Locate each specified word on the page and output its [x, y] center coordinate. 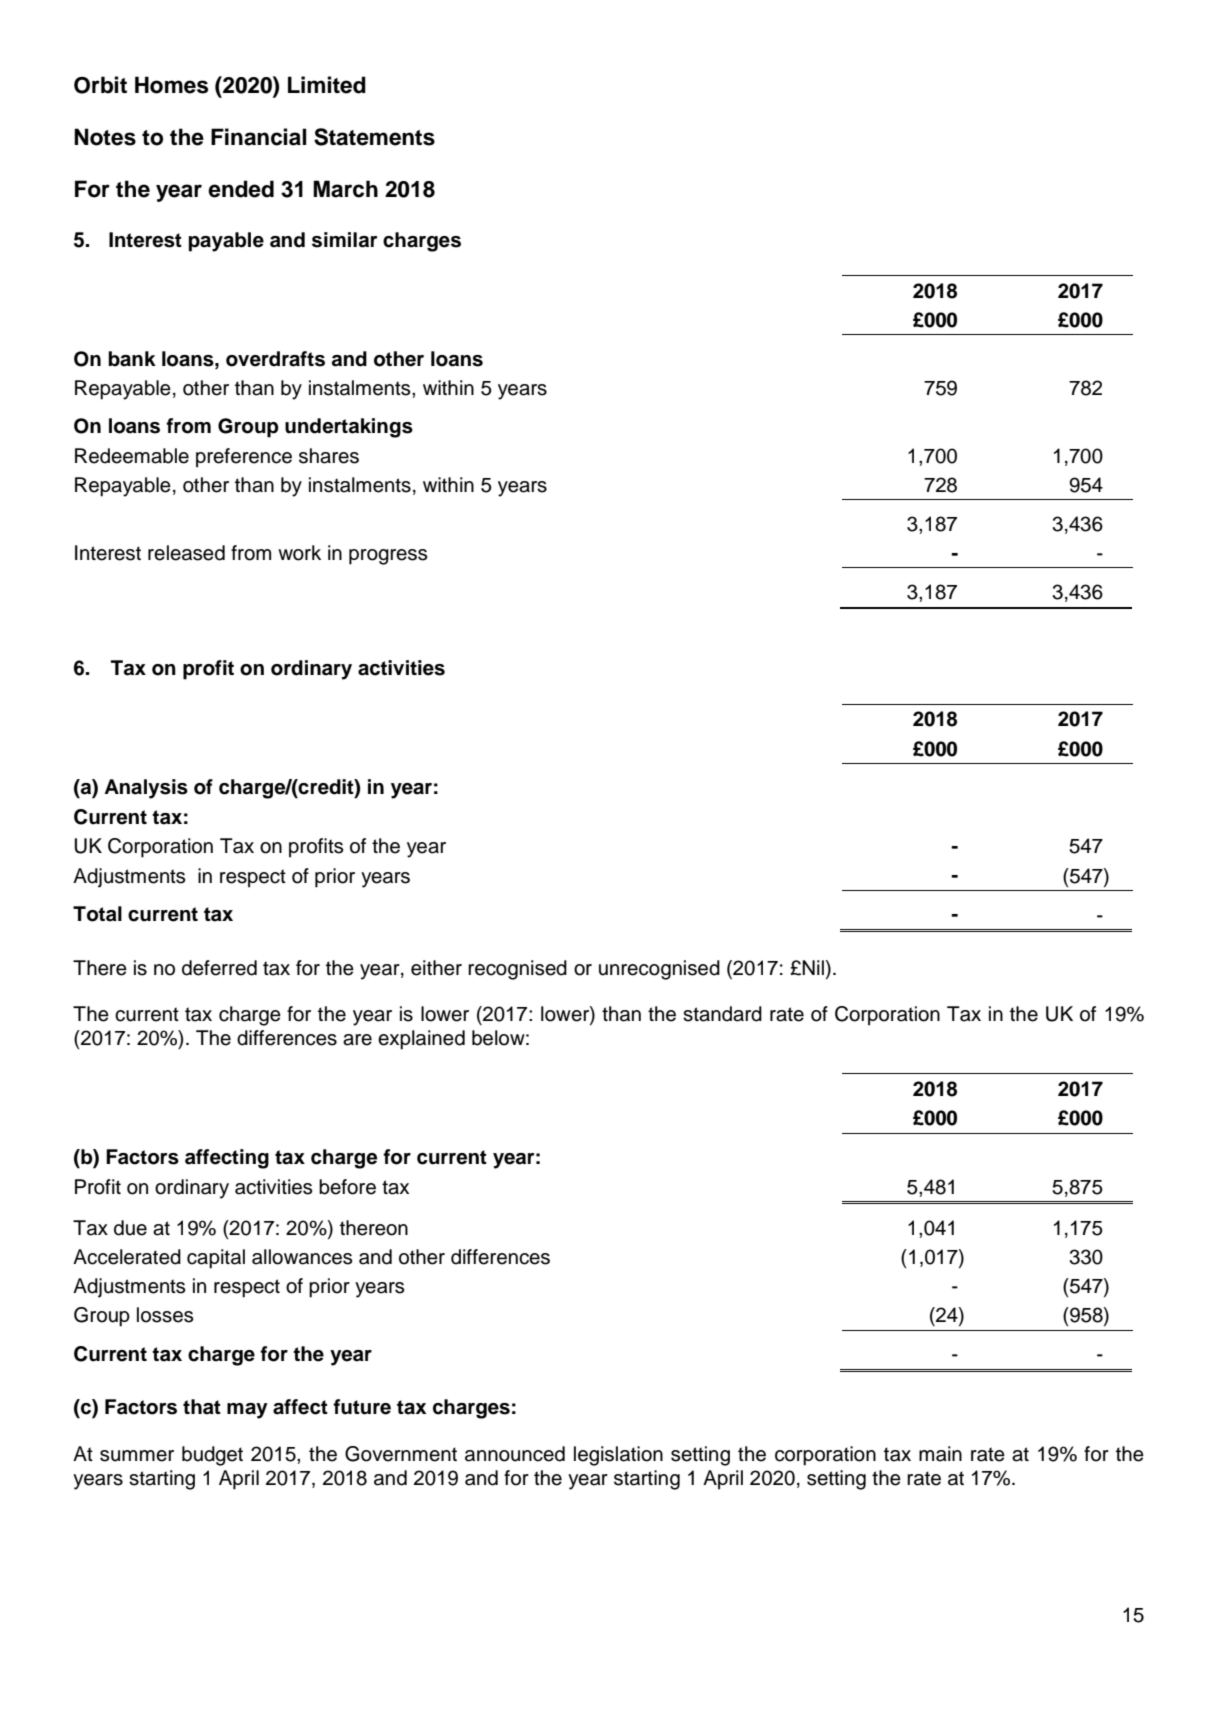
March [345, 189]
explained [421, 1040]
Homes [171, 85]
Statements [374, 137]
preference [244, 458]
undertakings [349, 428]
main [940, 1454]
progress [388, 557]
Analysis [146, 789]
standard [722, 1014]
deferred [219, 968]
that [202, 1407]
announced [515, 1454]
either [436, 968]
